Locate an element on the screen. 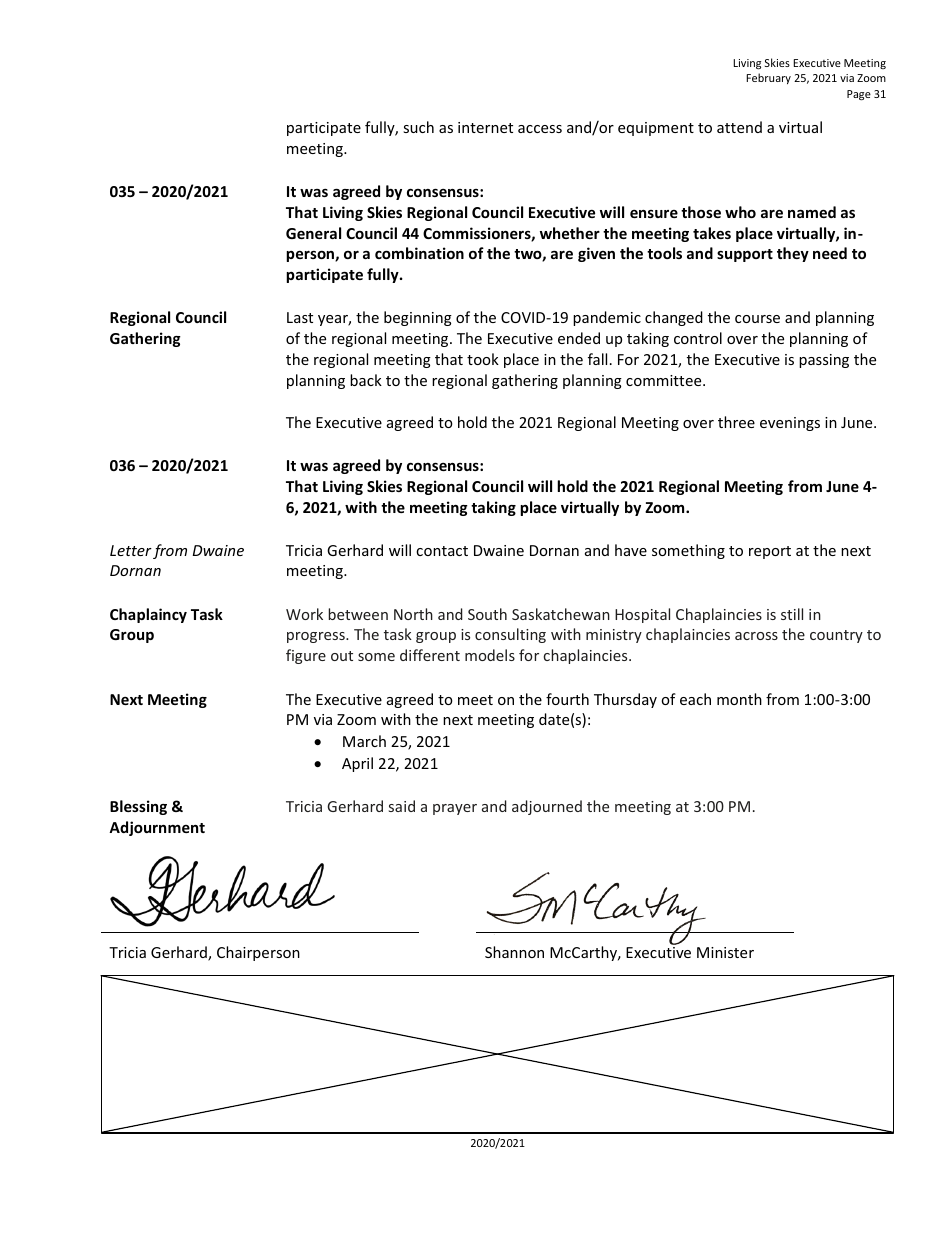 The width and height of the screenshot is (952, 1233). Minister is located at coordinates (725, 952).
